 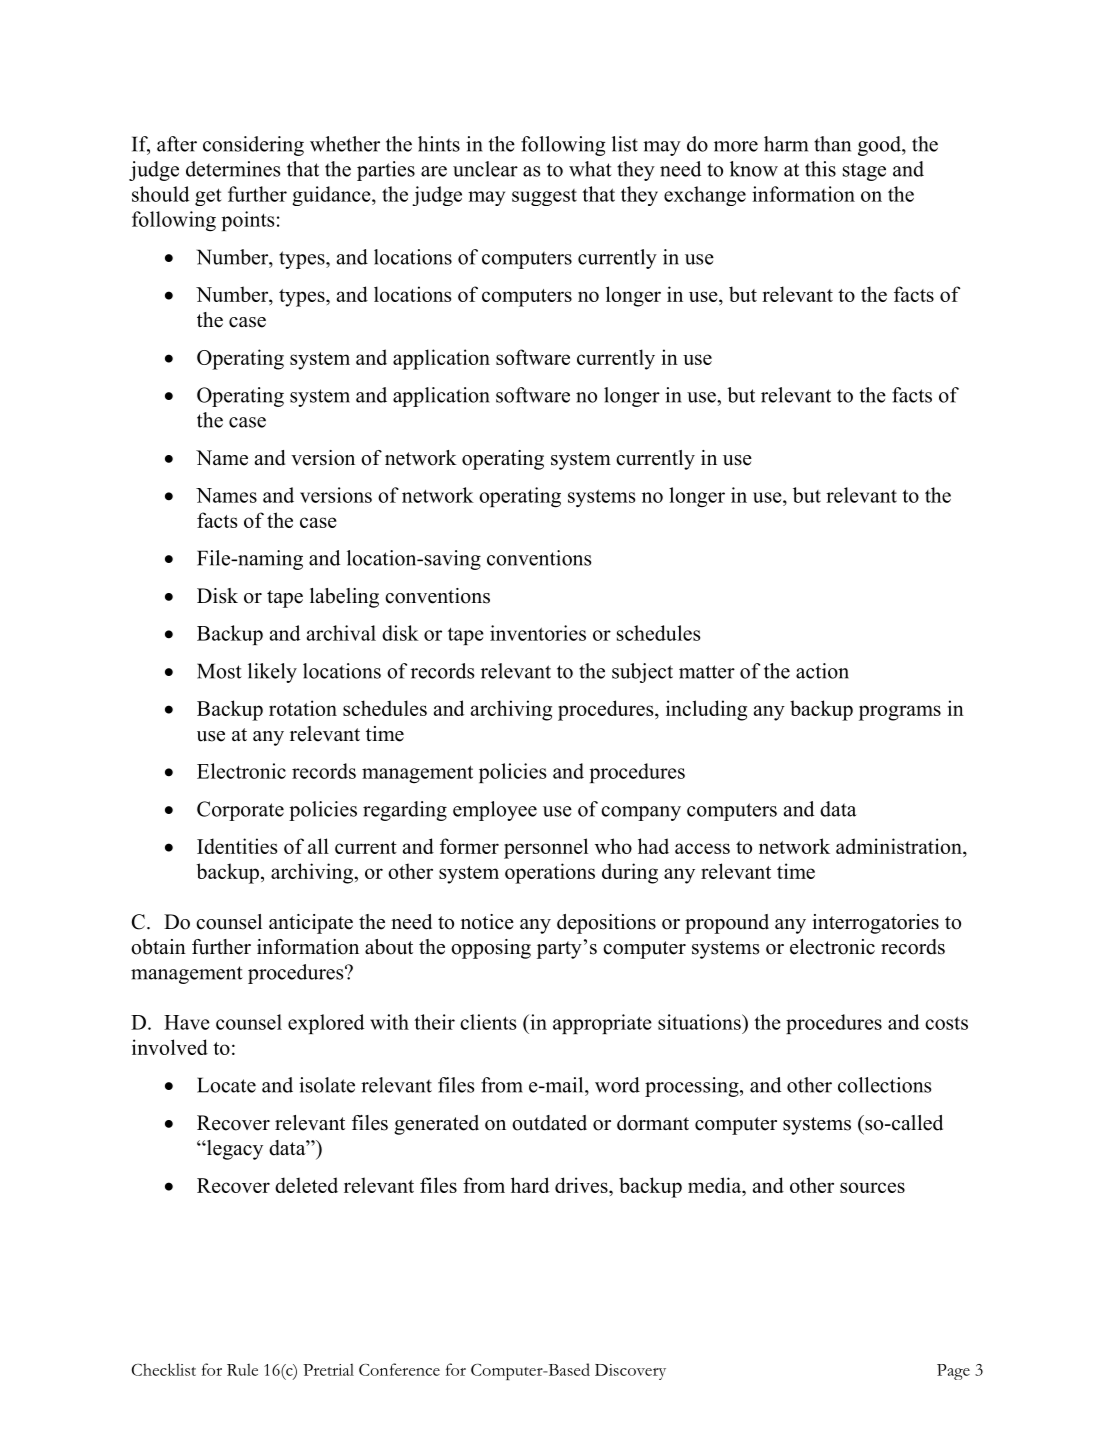 What do you see at coordinates (900, 713) in the image?
I see `programs` at bounding box center [900, 713].
